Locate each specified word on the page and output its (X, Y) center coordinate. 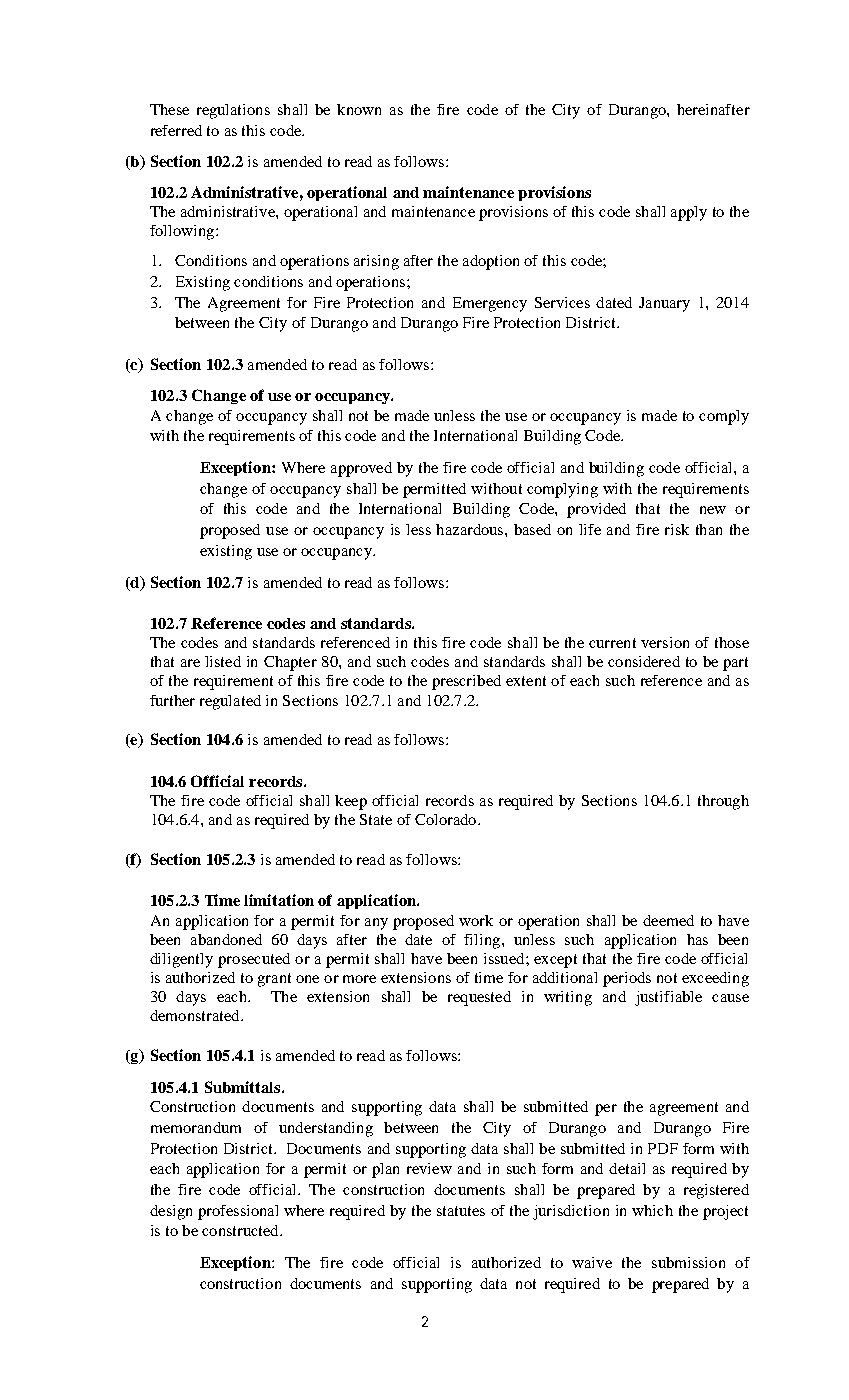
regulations (233, 111)
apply (689, 213)
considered (644, 661)
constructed (241, 1230)
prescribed (466, 682)
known (359, 109)
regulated (230, 702)
